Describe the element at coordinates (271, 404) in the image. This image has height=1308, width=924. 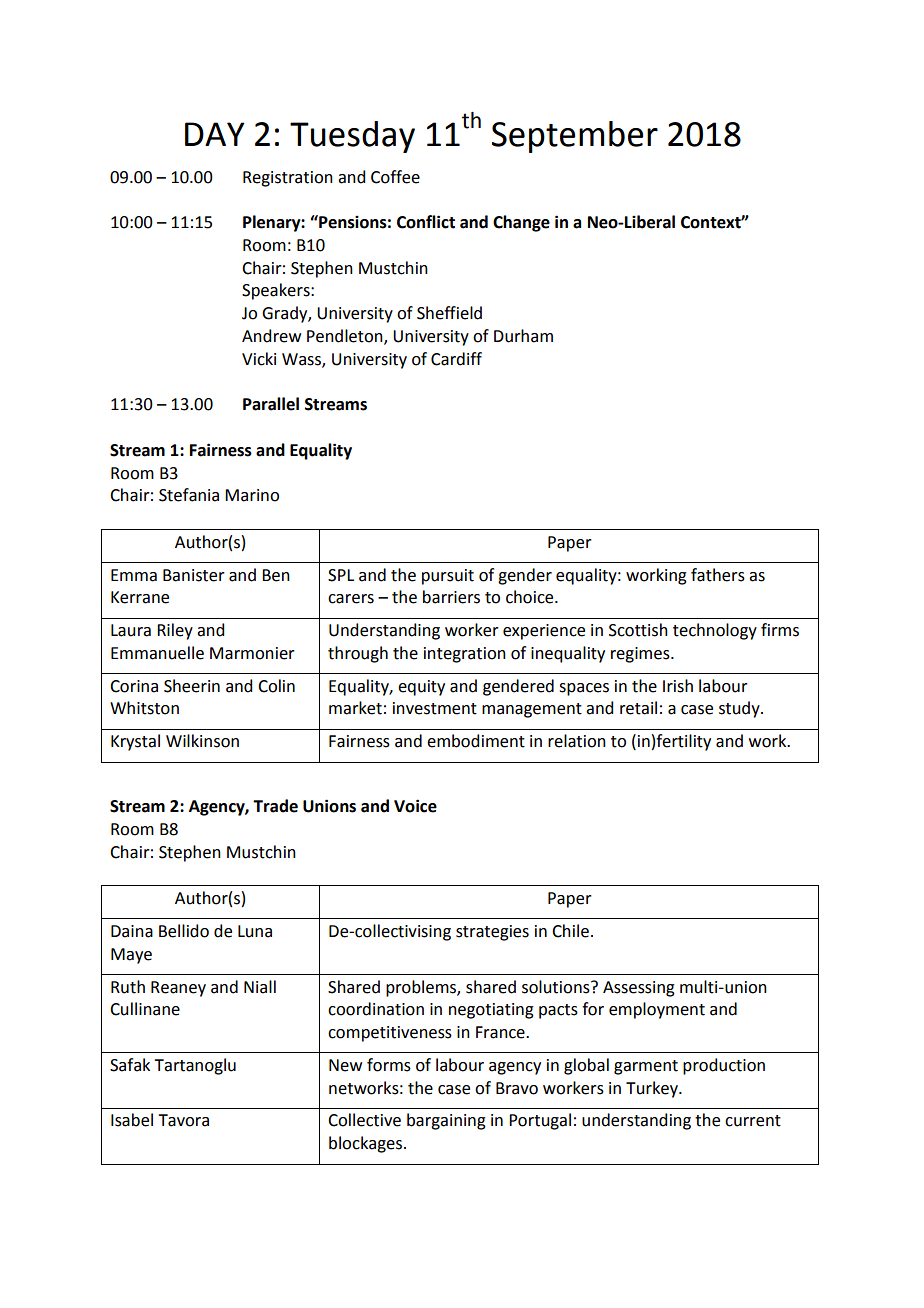
I see `Parallel` at that location.
